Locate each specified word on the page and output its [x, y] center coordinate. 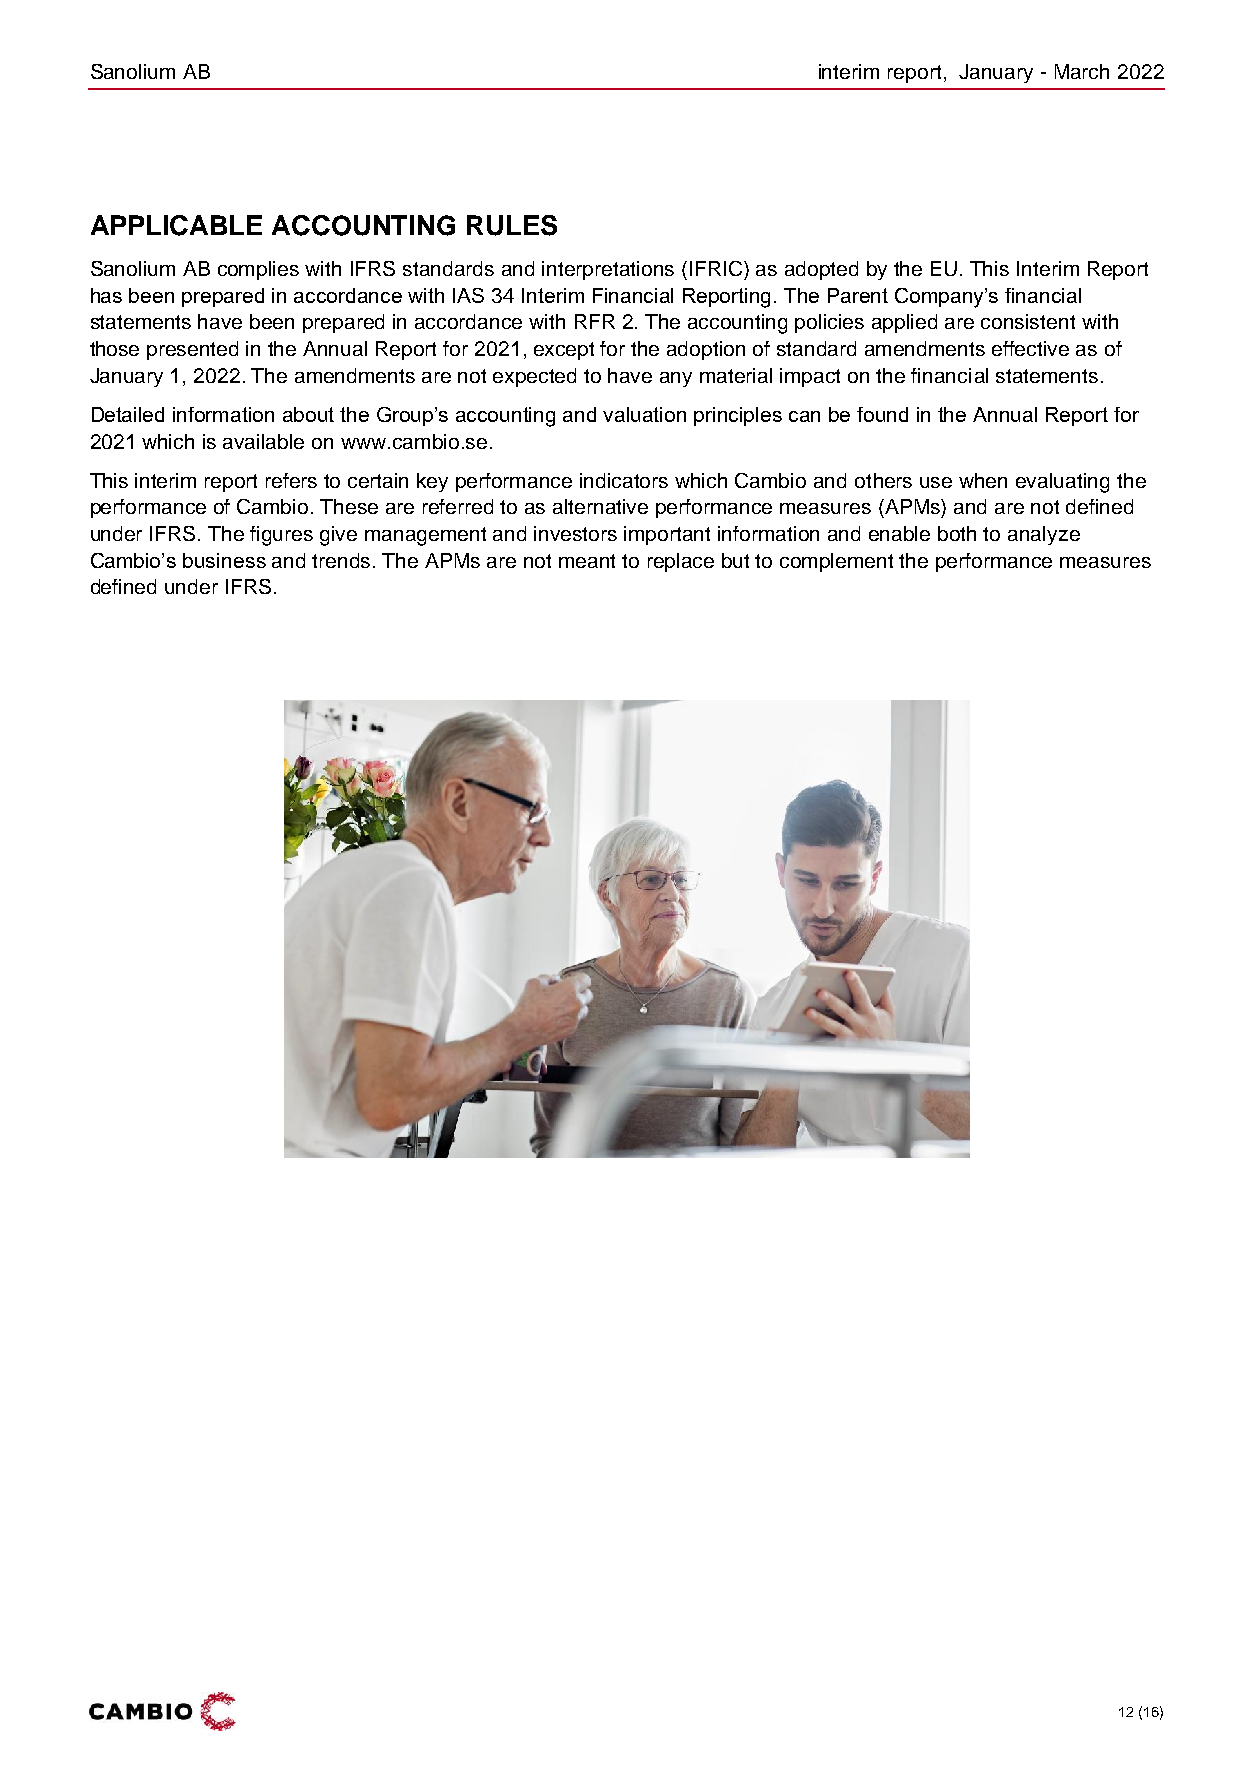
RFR [595, 321]
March [1082, 71]
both [957, 533]
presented [192, 350]
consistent [1028, 321]
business [224, 560]
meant [587, 561]
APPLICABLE [176, 225]
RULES [512, 225]
